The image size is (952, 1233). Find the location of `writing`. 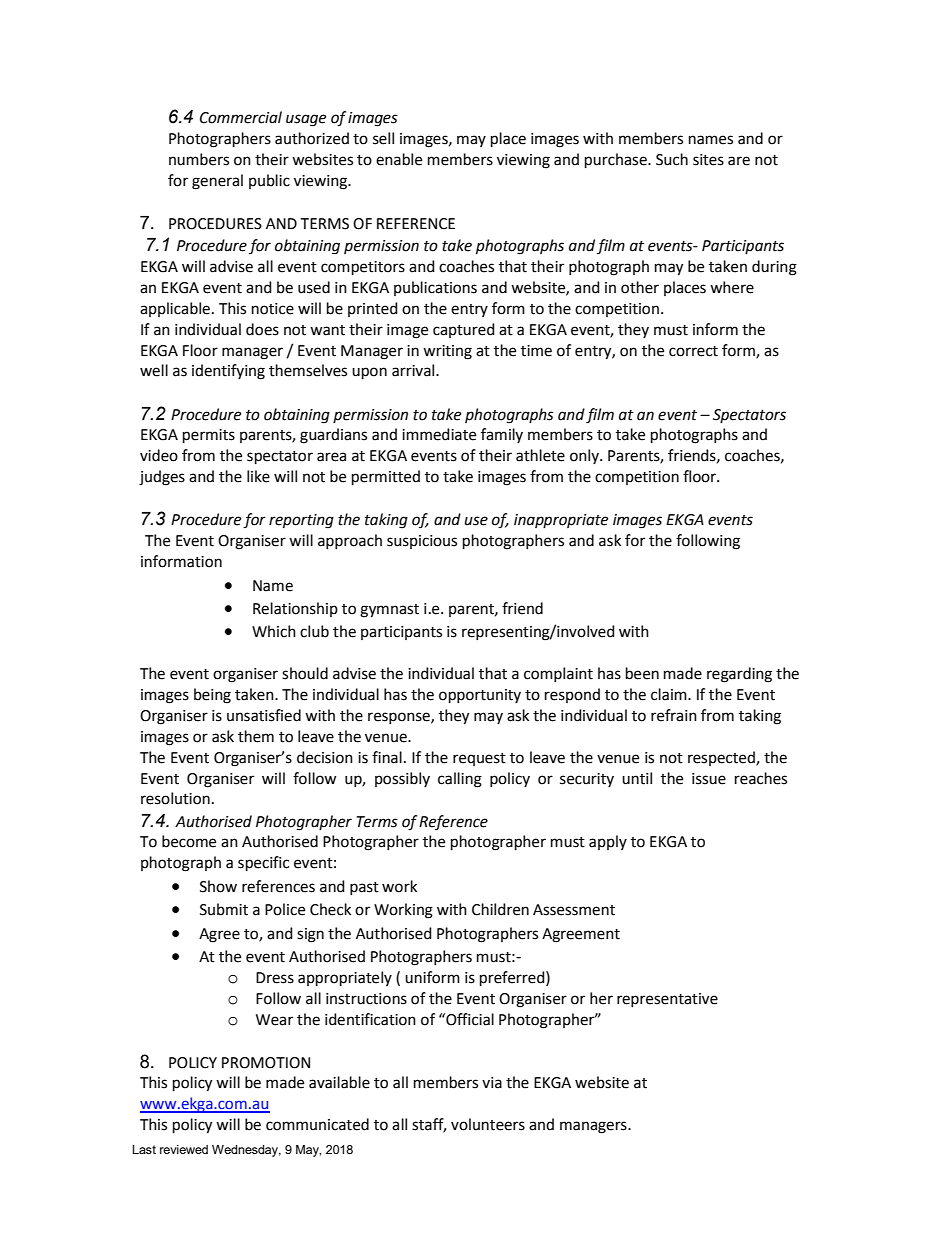

writing is located at coordinates (447, 352).
